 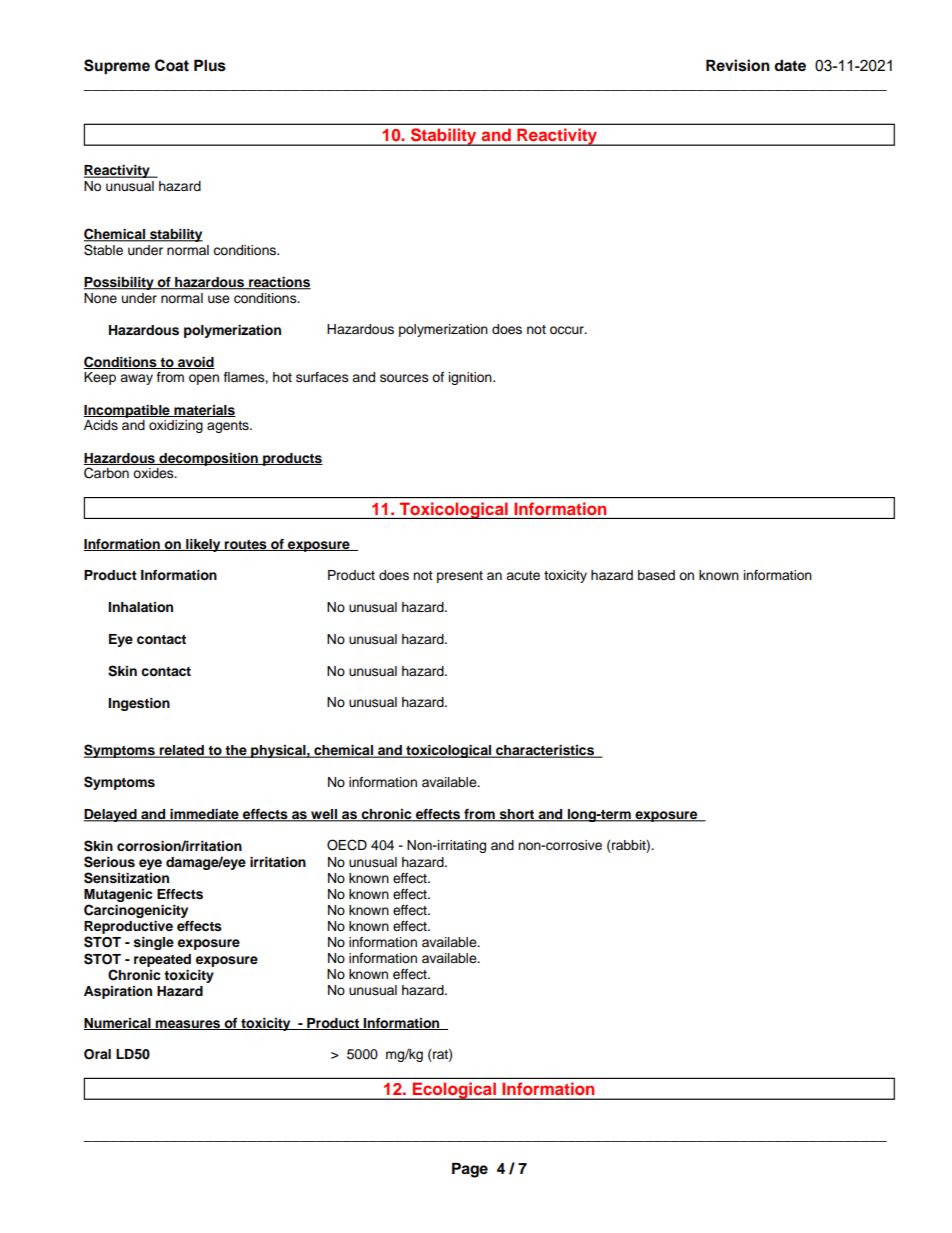 I want to click on Coat, so click(x=172, y=65).
